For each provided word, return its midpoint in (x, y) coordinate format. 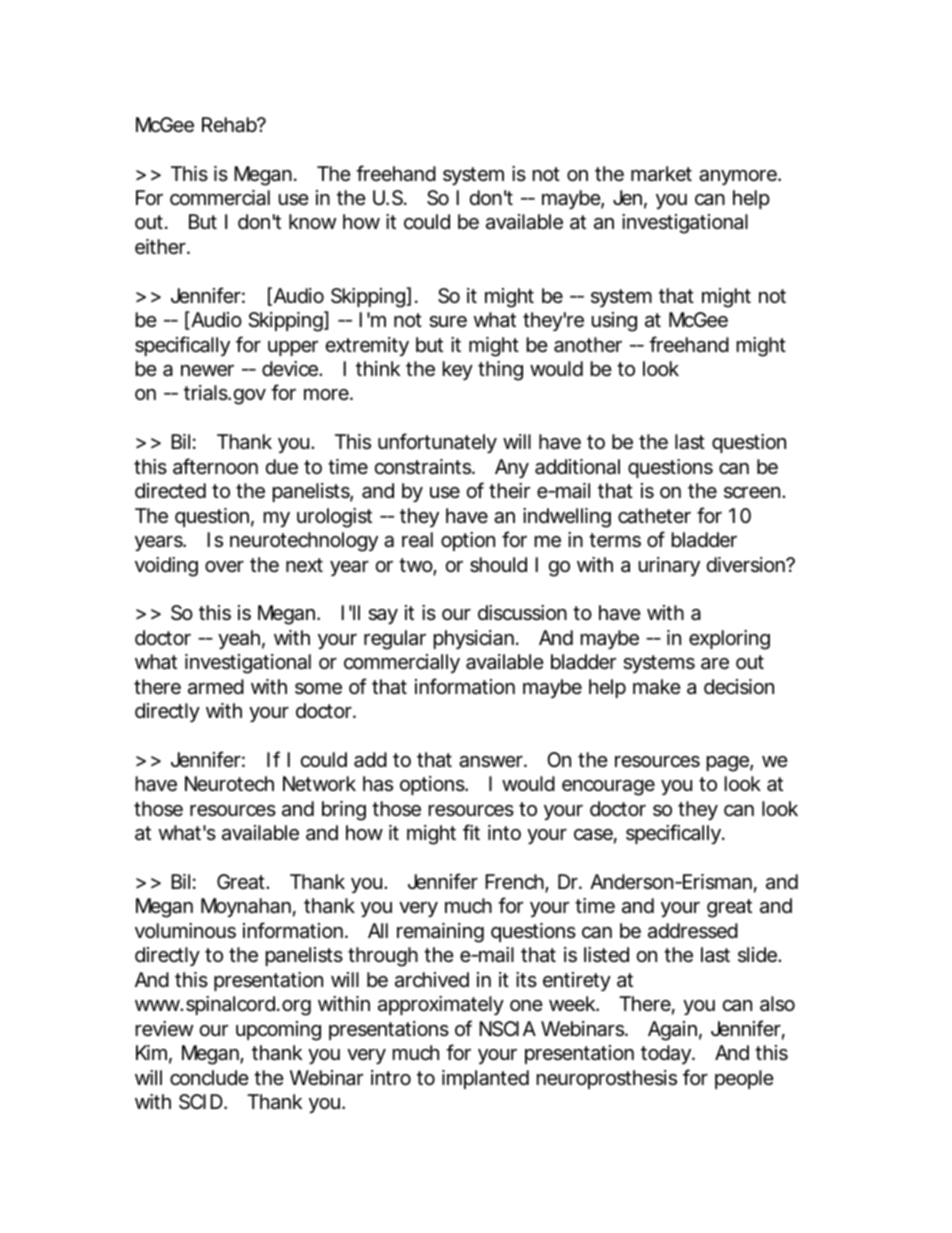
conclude (209, 1078)
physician (474, 639)
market (661, 174)
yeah (239, 639)
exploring (729, 640)
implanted (485, 1079)
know (312, 221)
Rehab (230, 125)
